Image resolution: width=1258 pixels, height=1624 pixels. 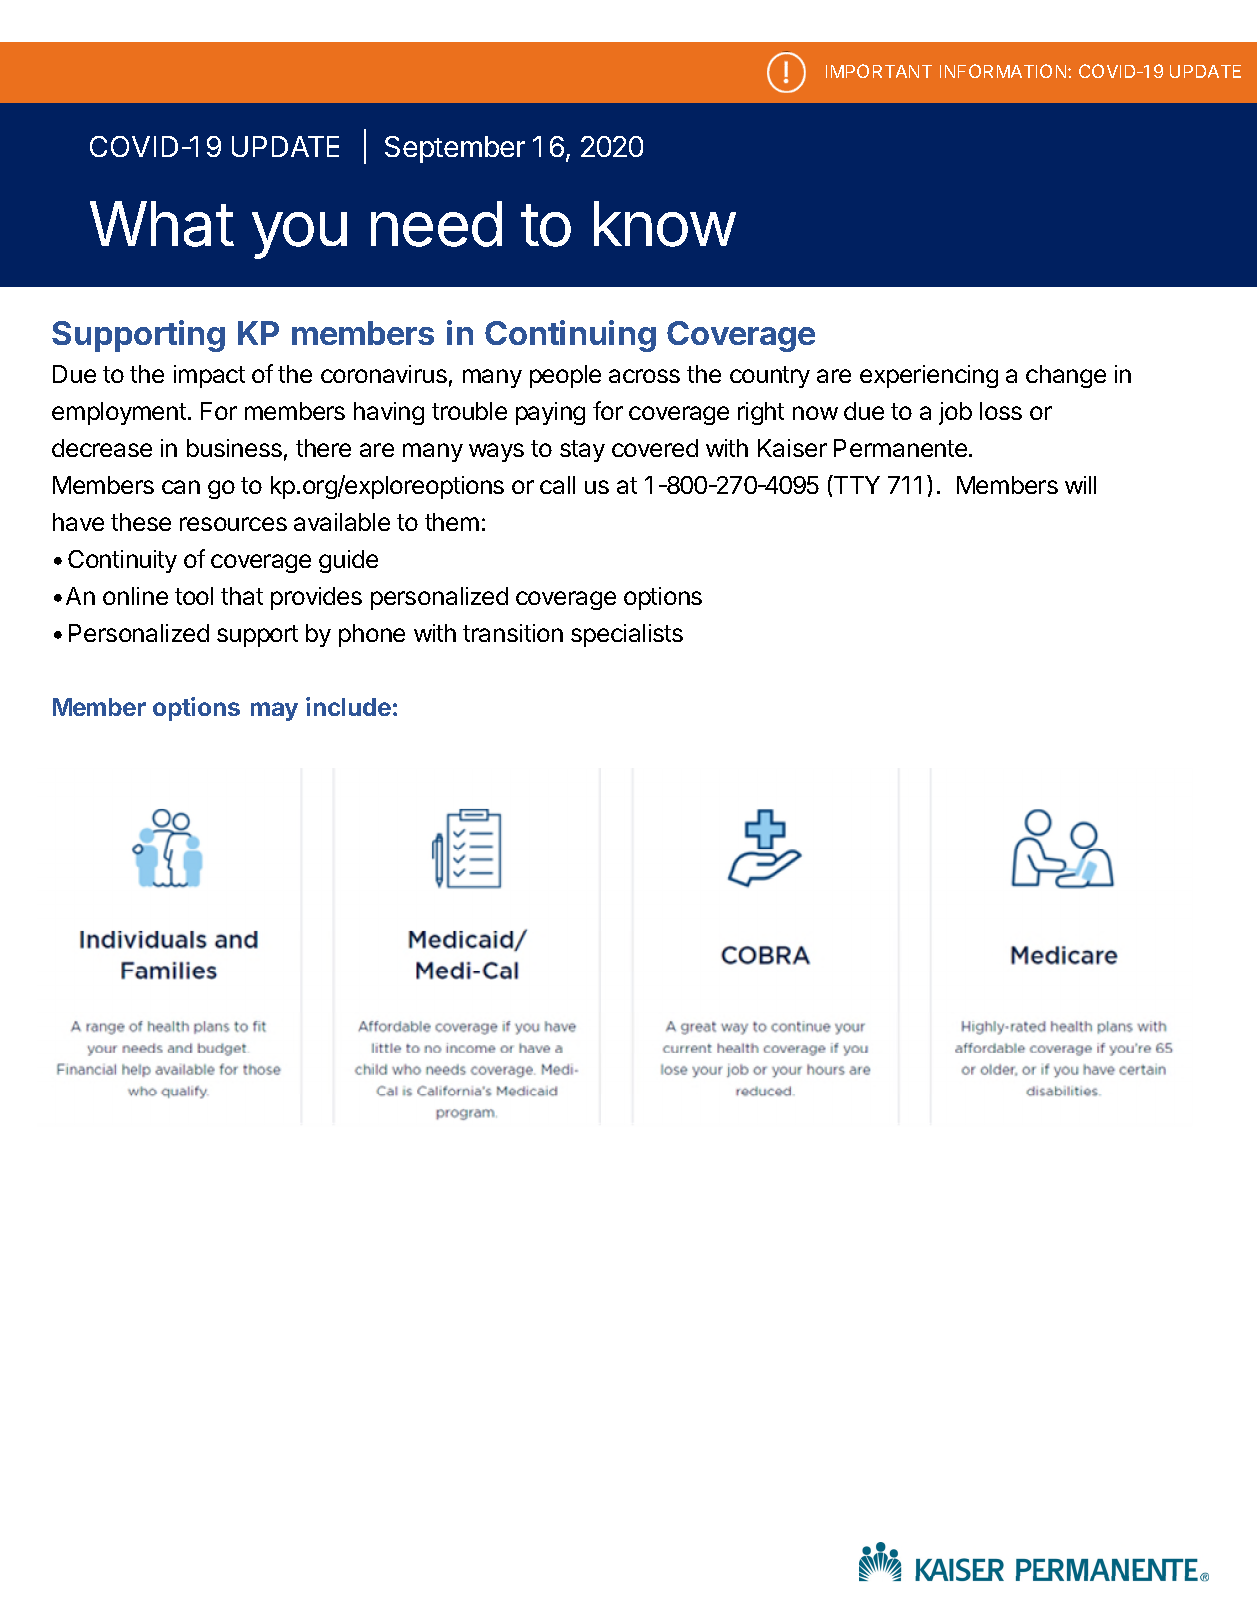 I want to click on resources, so click(x=233, y=524).
